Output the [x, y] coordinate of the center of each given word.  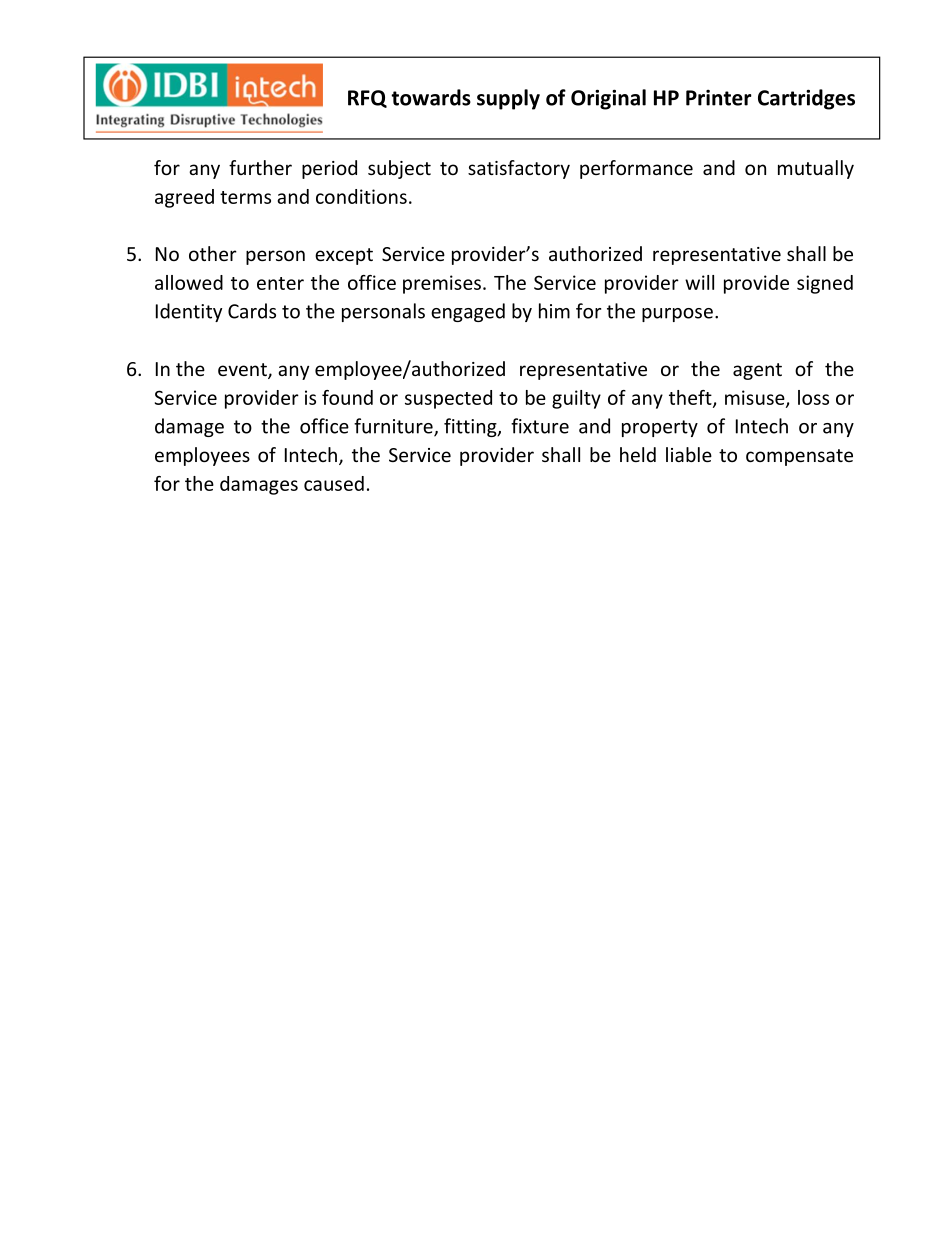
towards [431, 97]
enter [280, 283]
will [699, 282]
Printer [719, 97]
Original [608, 99]
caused [334, 483]
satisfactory [519, 169]
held [638, 454]
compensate [799, 457]
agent [757, 371]
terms [245, 197]
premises [442, 284]
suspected [448, 399]
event [243, 371]
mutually [816, 169]
